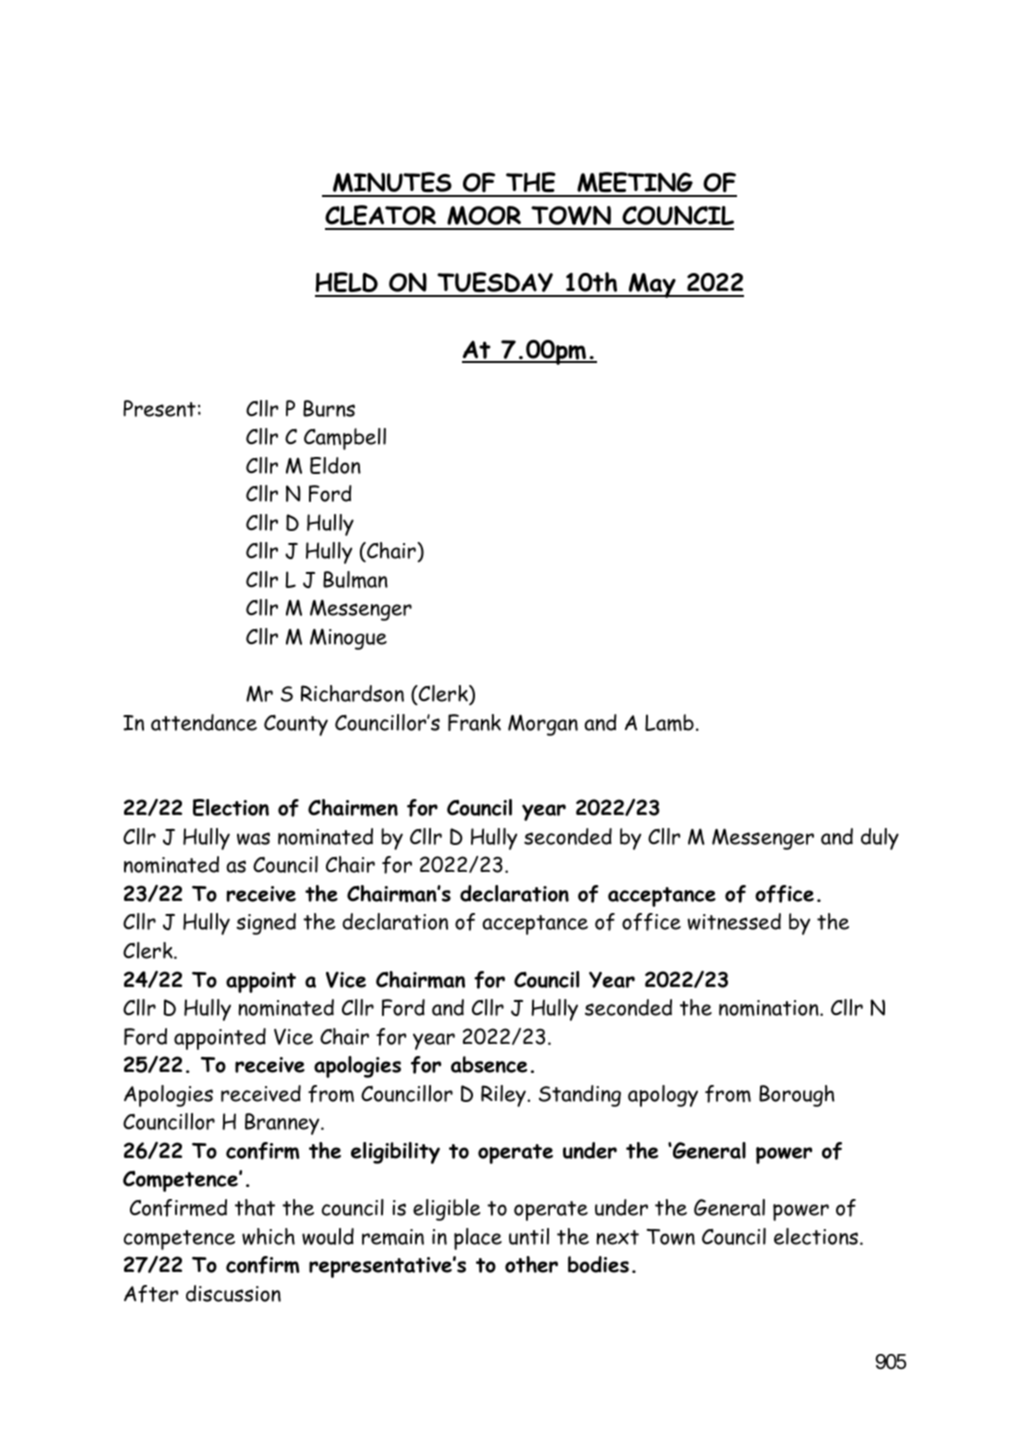 This document has height=1437, width=1016. Describe the element at coordinates (233, 1293) in the document. I see `discussion` at that location.
